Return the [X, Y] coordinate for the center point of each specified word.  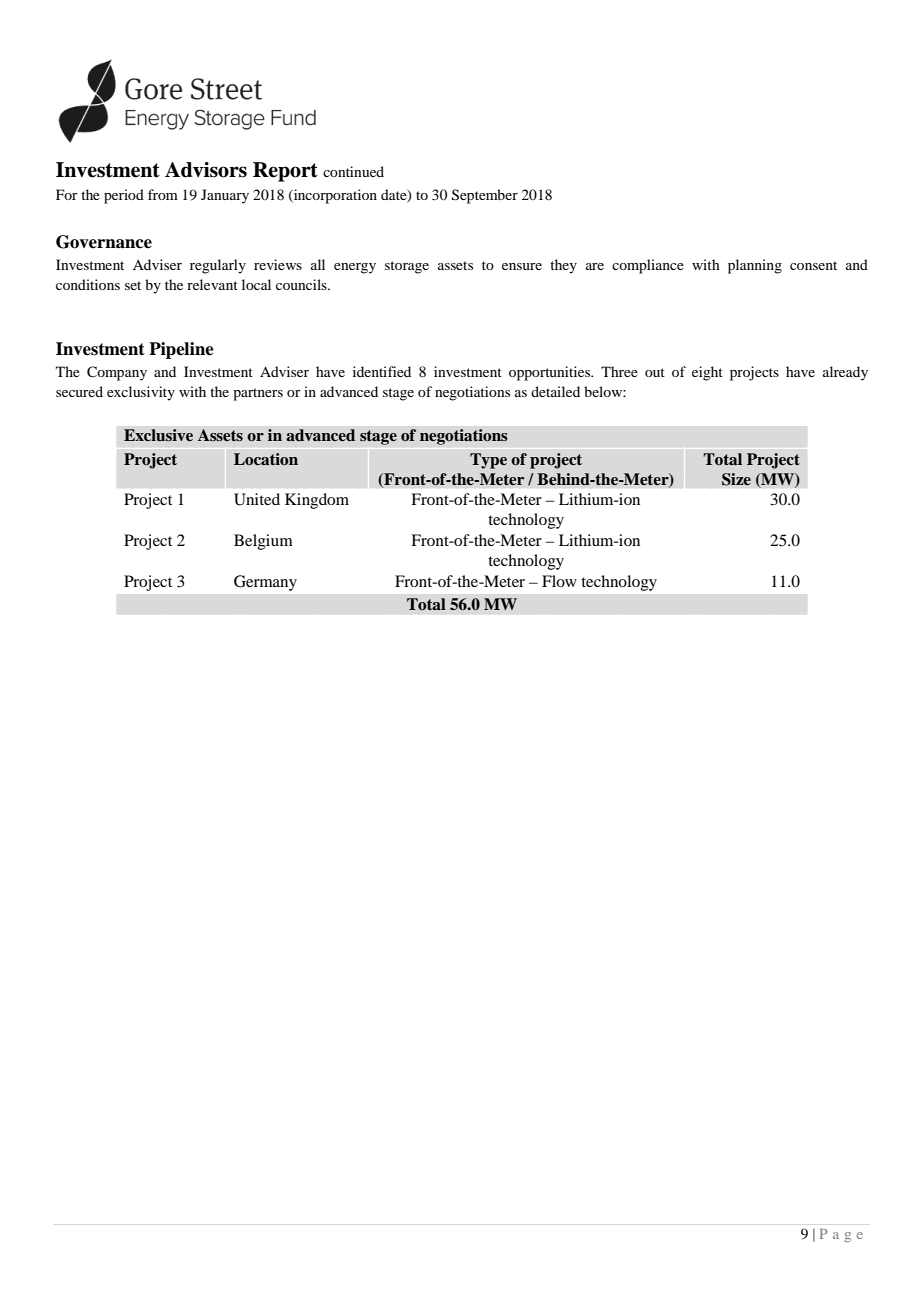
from [163, 194]
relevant [212, 284]
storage [407, 267]
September [485, 196]
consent [813, 265]
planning [755, 266]
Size [736, 479]
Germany [265, 583]
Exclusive [158, 435]
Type [488, 461]
